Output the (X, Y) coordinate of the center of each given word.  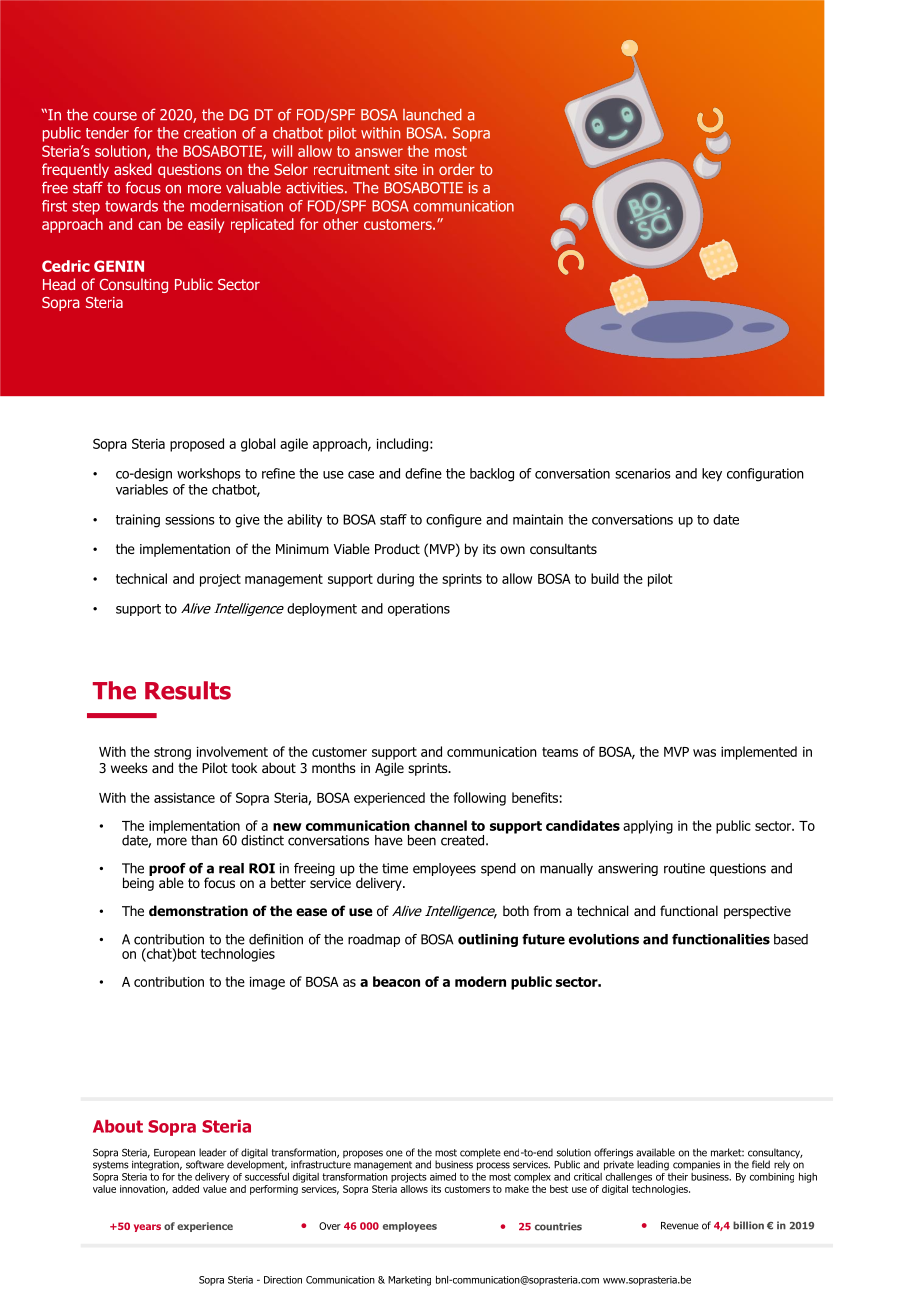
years (147, 1228)
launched (432, 115)
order (457, 169)
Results (188, 690)
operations (419, 609)
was (704, 753)
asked (133, 169)
